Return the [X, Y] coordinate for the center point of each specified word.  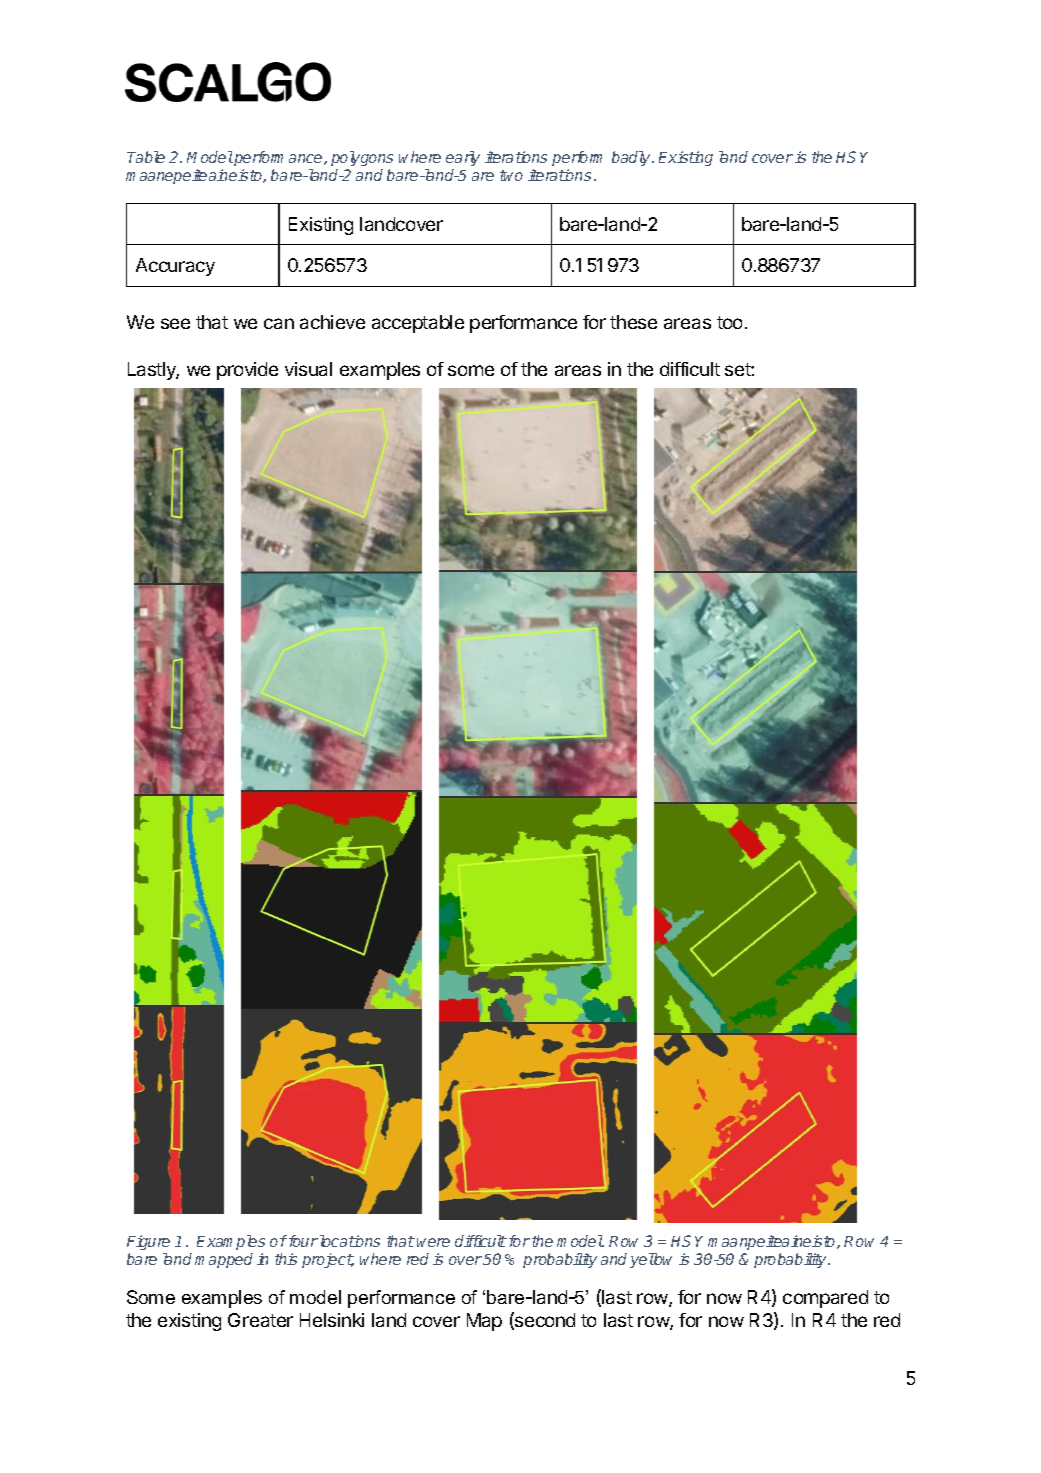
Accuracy [175, 267]
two [511, 175]
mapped [224, 1260]
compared [825, 1299]
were [433, 1242]
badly [632, 158]
